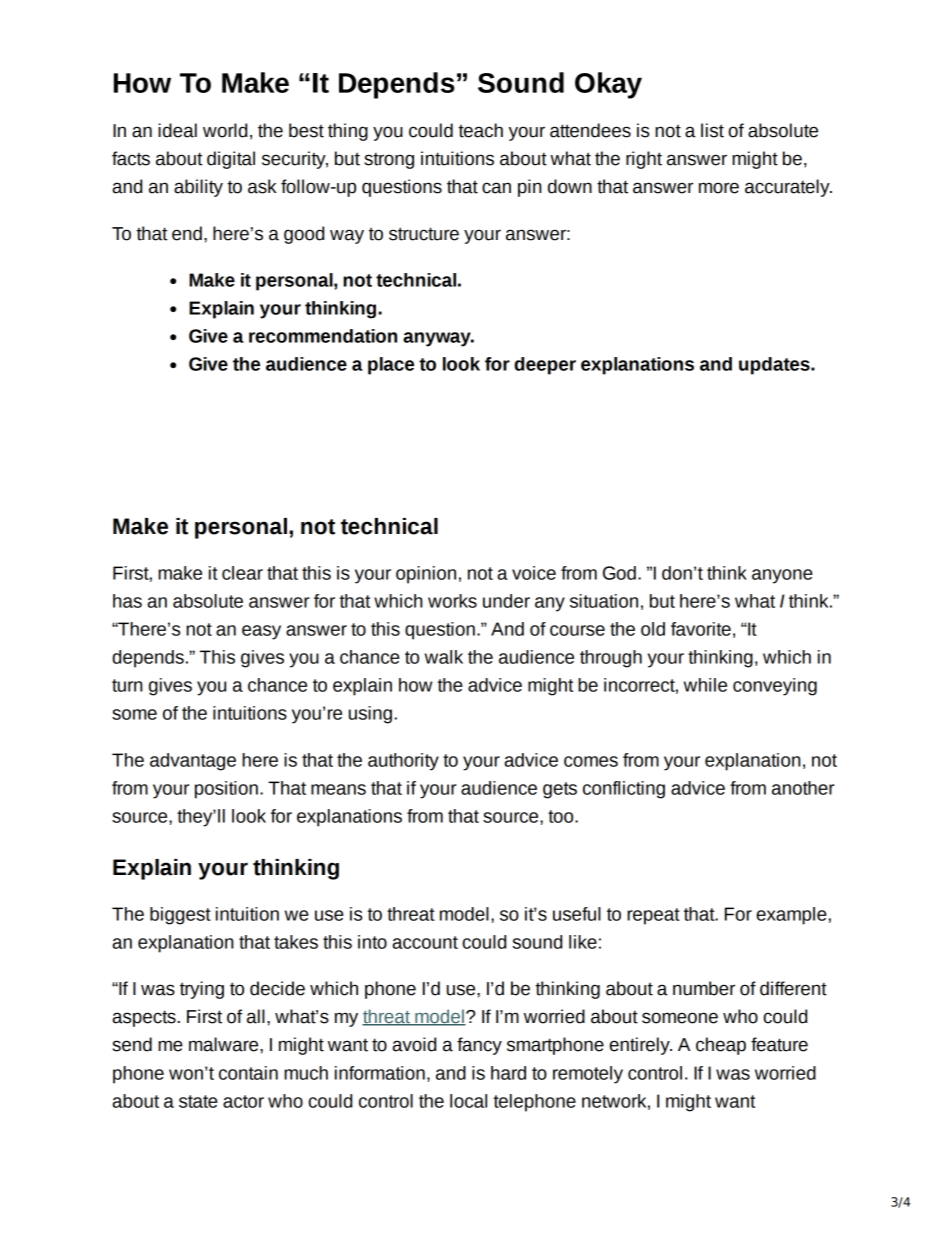 This screenshot has height=1233, width=952. Describe the element at coordinates (323, 336) in the screenshot. I see `recommendation` at that location.
